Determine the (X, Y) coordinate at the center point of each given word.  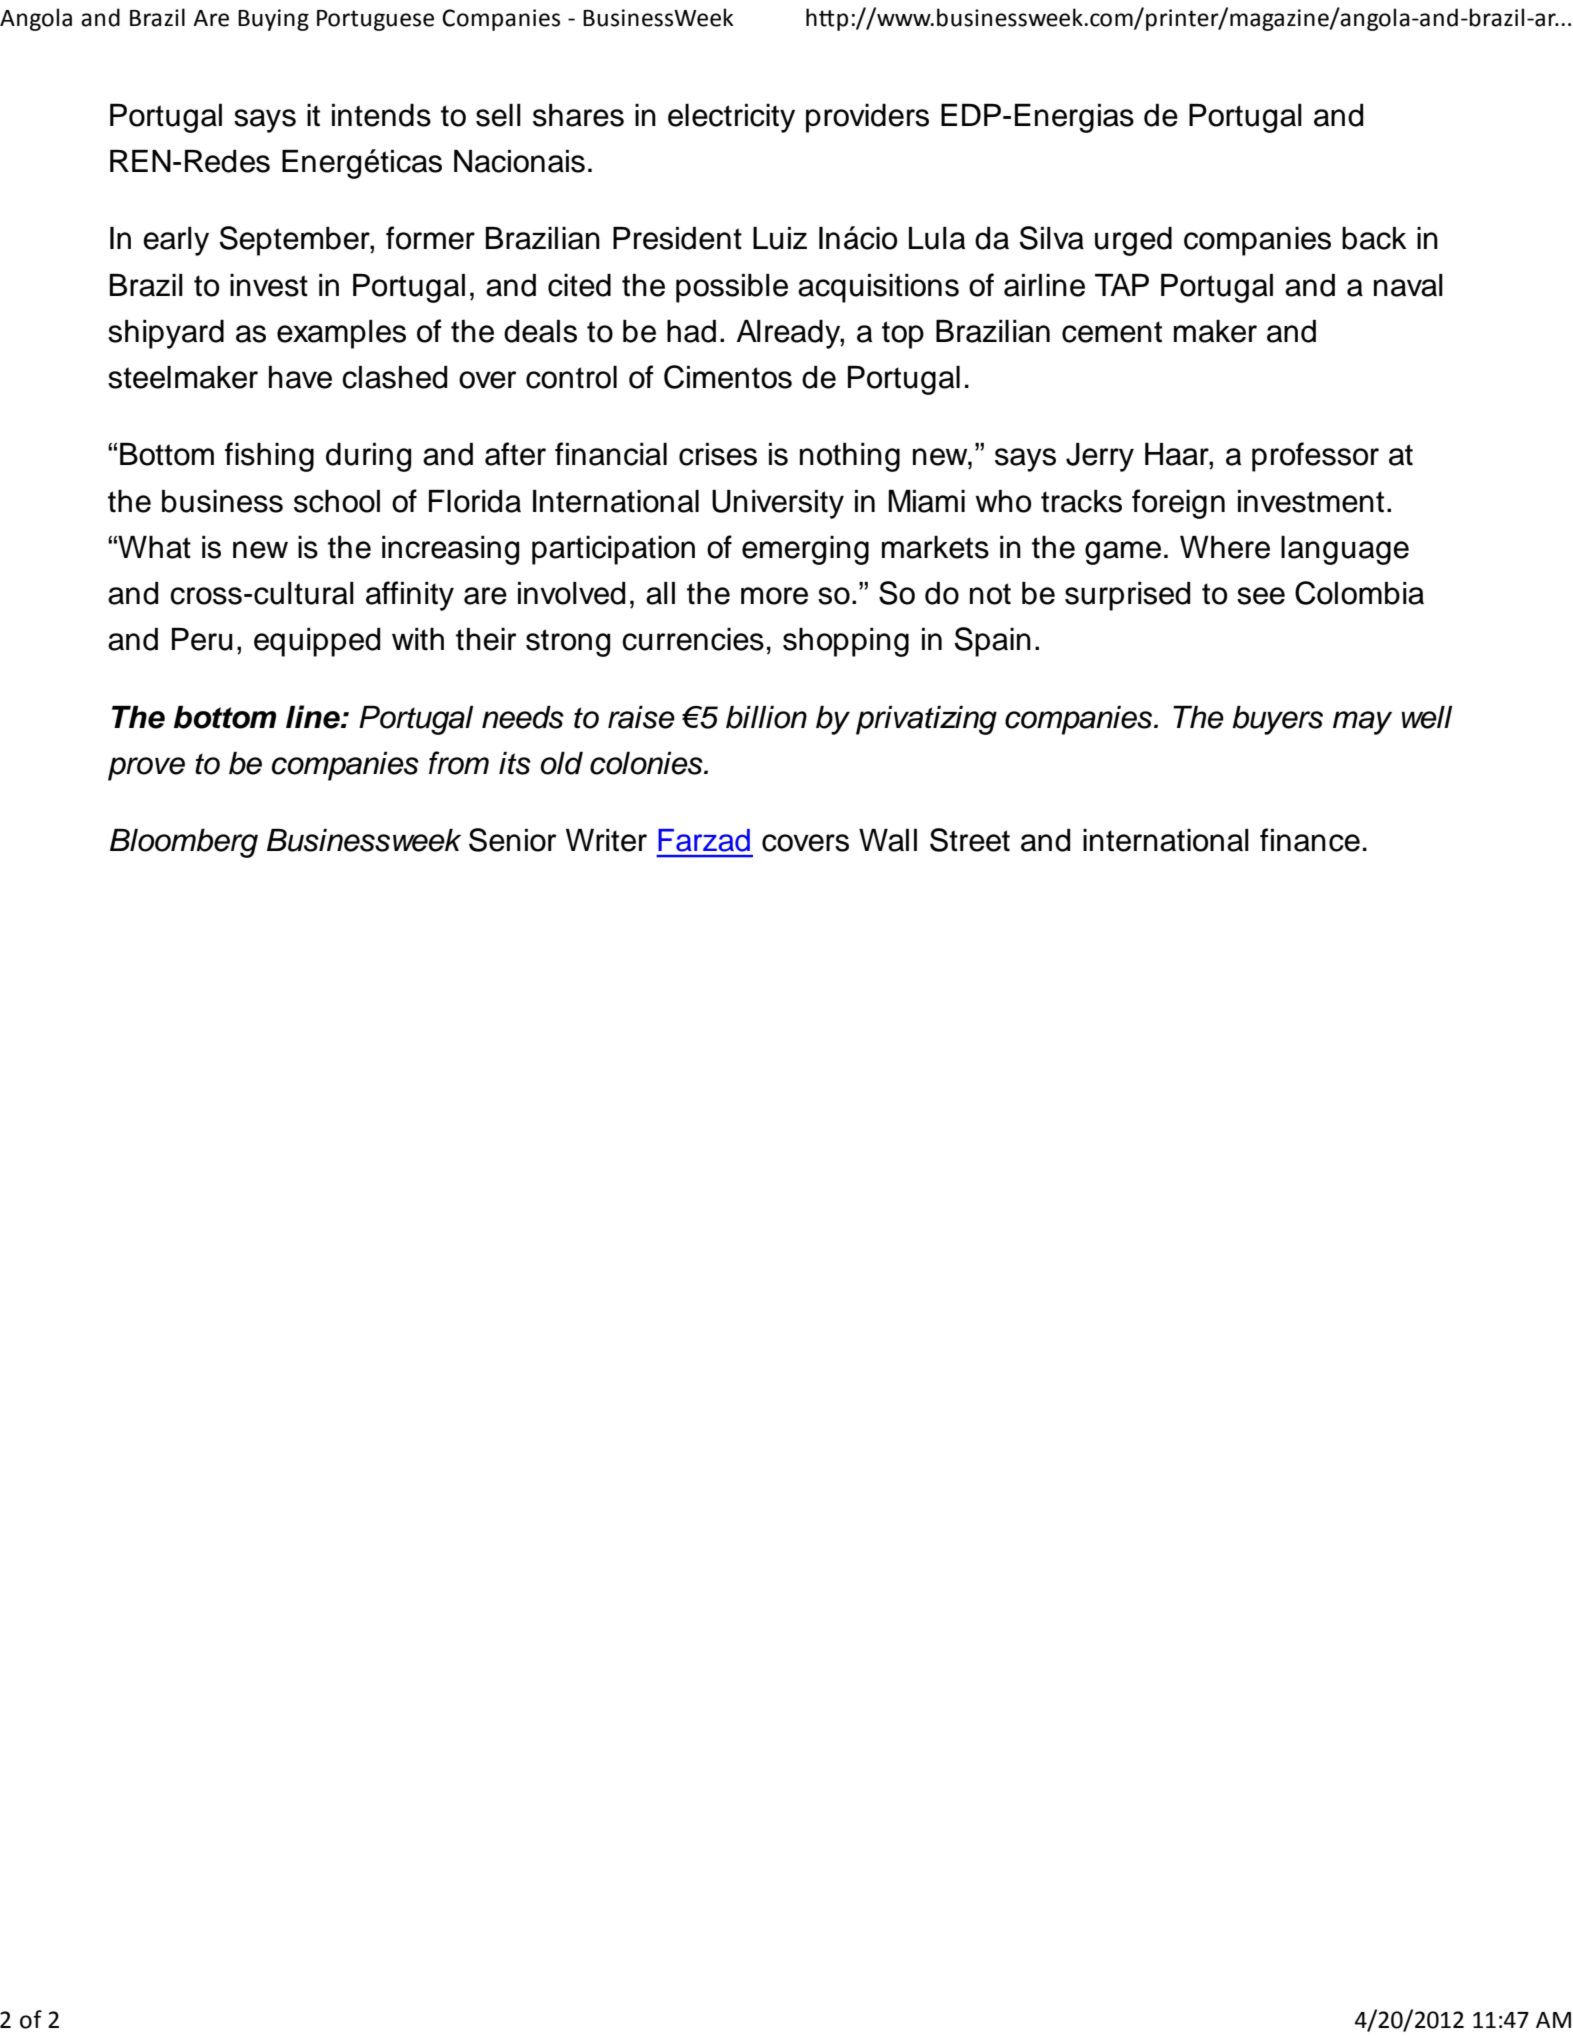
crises (718, 454)
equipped (317, 642)
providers (867, 118)
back (1374, 238)
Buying (273, 20)
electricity (731, 118)
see (1261, 596)
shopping (846, 642)
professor (1315, 457)
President (677, 238)
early (176, 241)
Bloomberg (184, 843)
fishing (269, 457)
